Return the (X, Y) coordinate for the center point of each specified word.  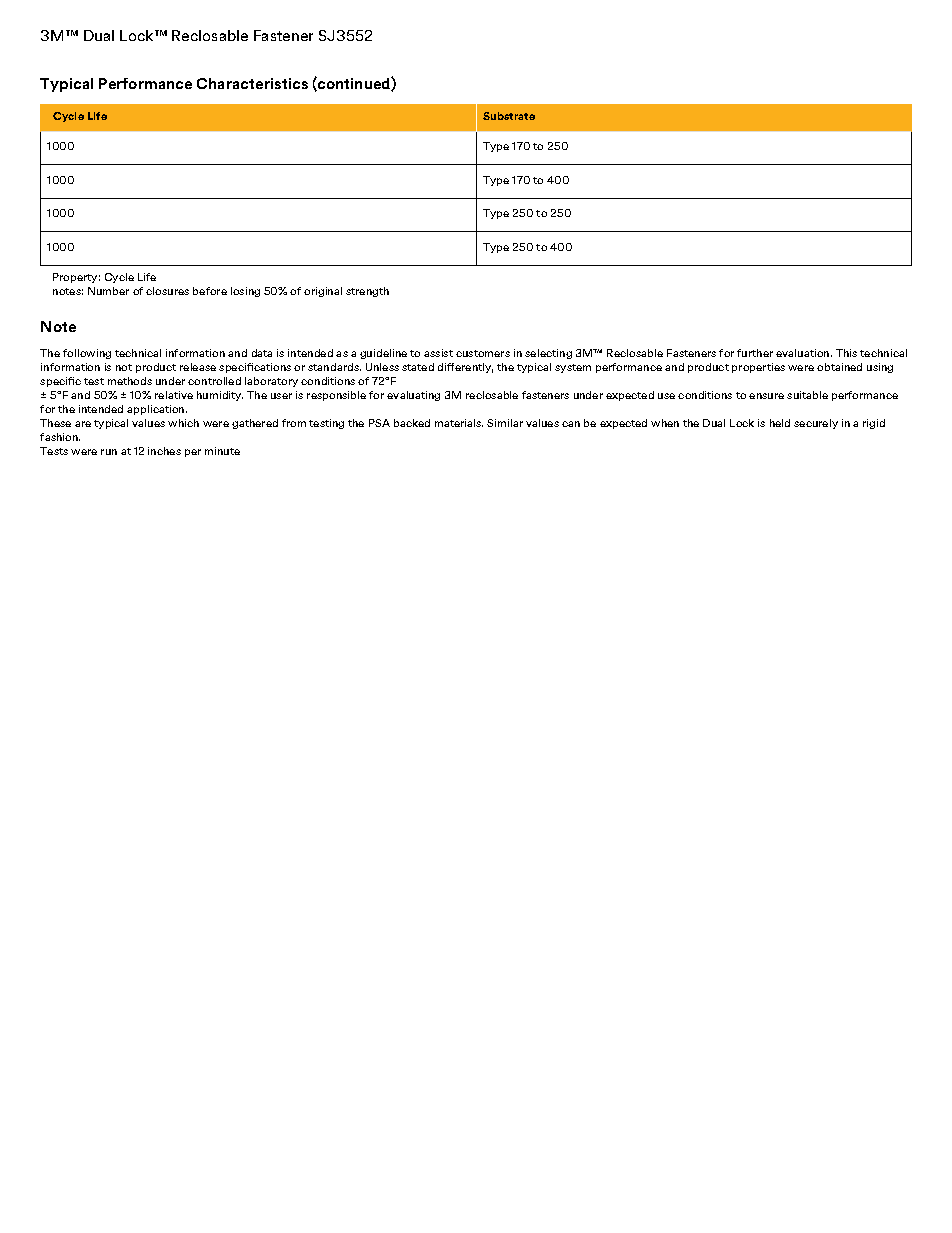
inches (164, 451)
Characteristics (252, 83)
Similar (505, 423)
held (780, 423)
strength (367, 292)
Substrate (509, 116)
